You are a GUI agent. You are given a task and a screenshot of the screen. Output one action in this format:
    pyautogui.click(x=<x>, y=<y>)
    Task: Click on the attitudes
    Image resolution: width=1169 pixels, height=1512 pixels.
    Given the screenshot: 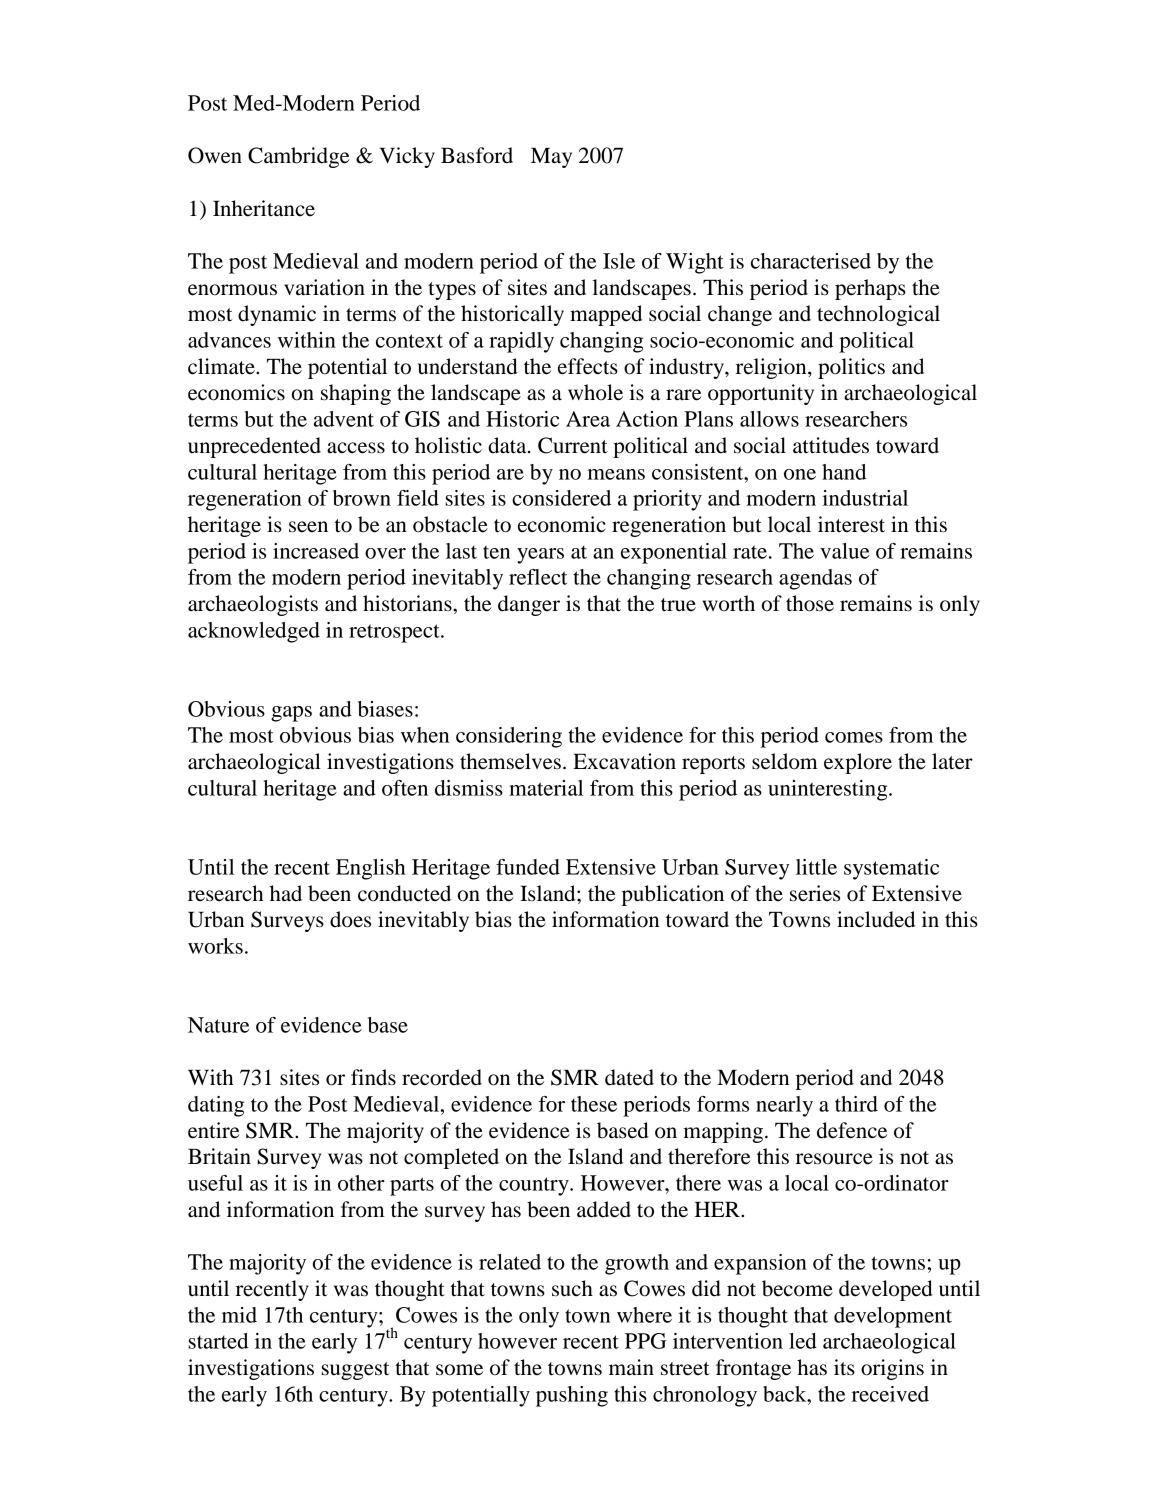 What is the action you would take?
    pyautogui.click(x=831, y=445)
